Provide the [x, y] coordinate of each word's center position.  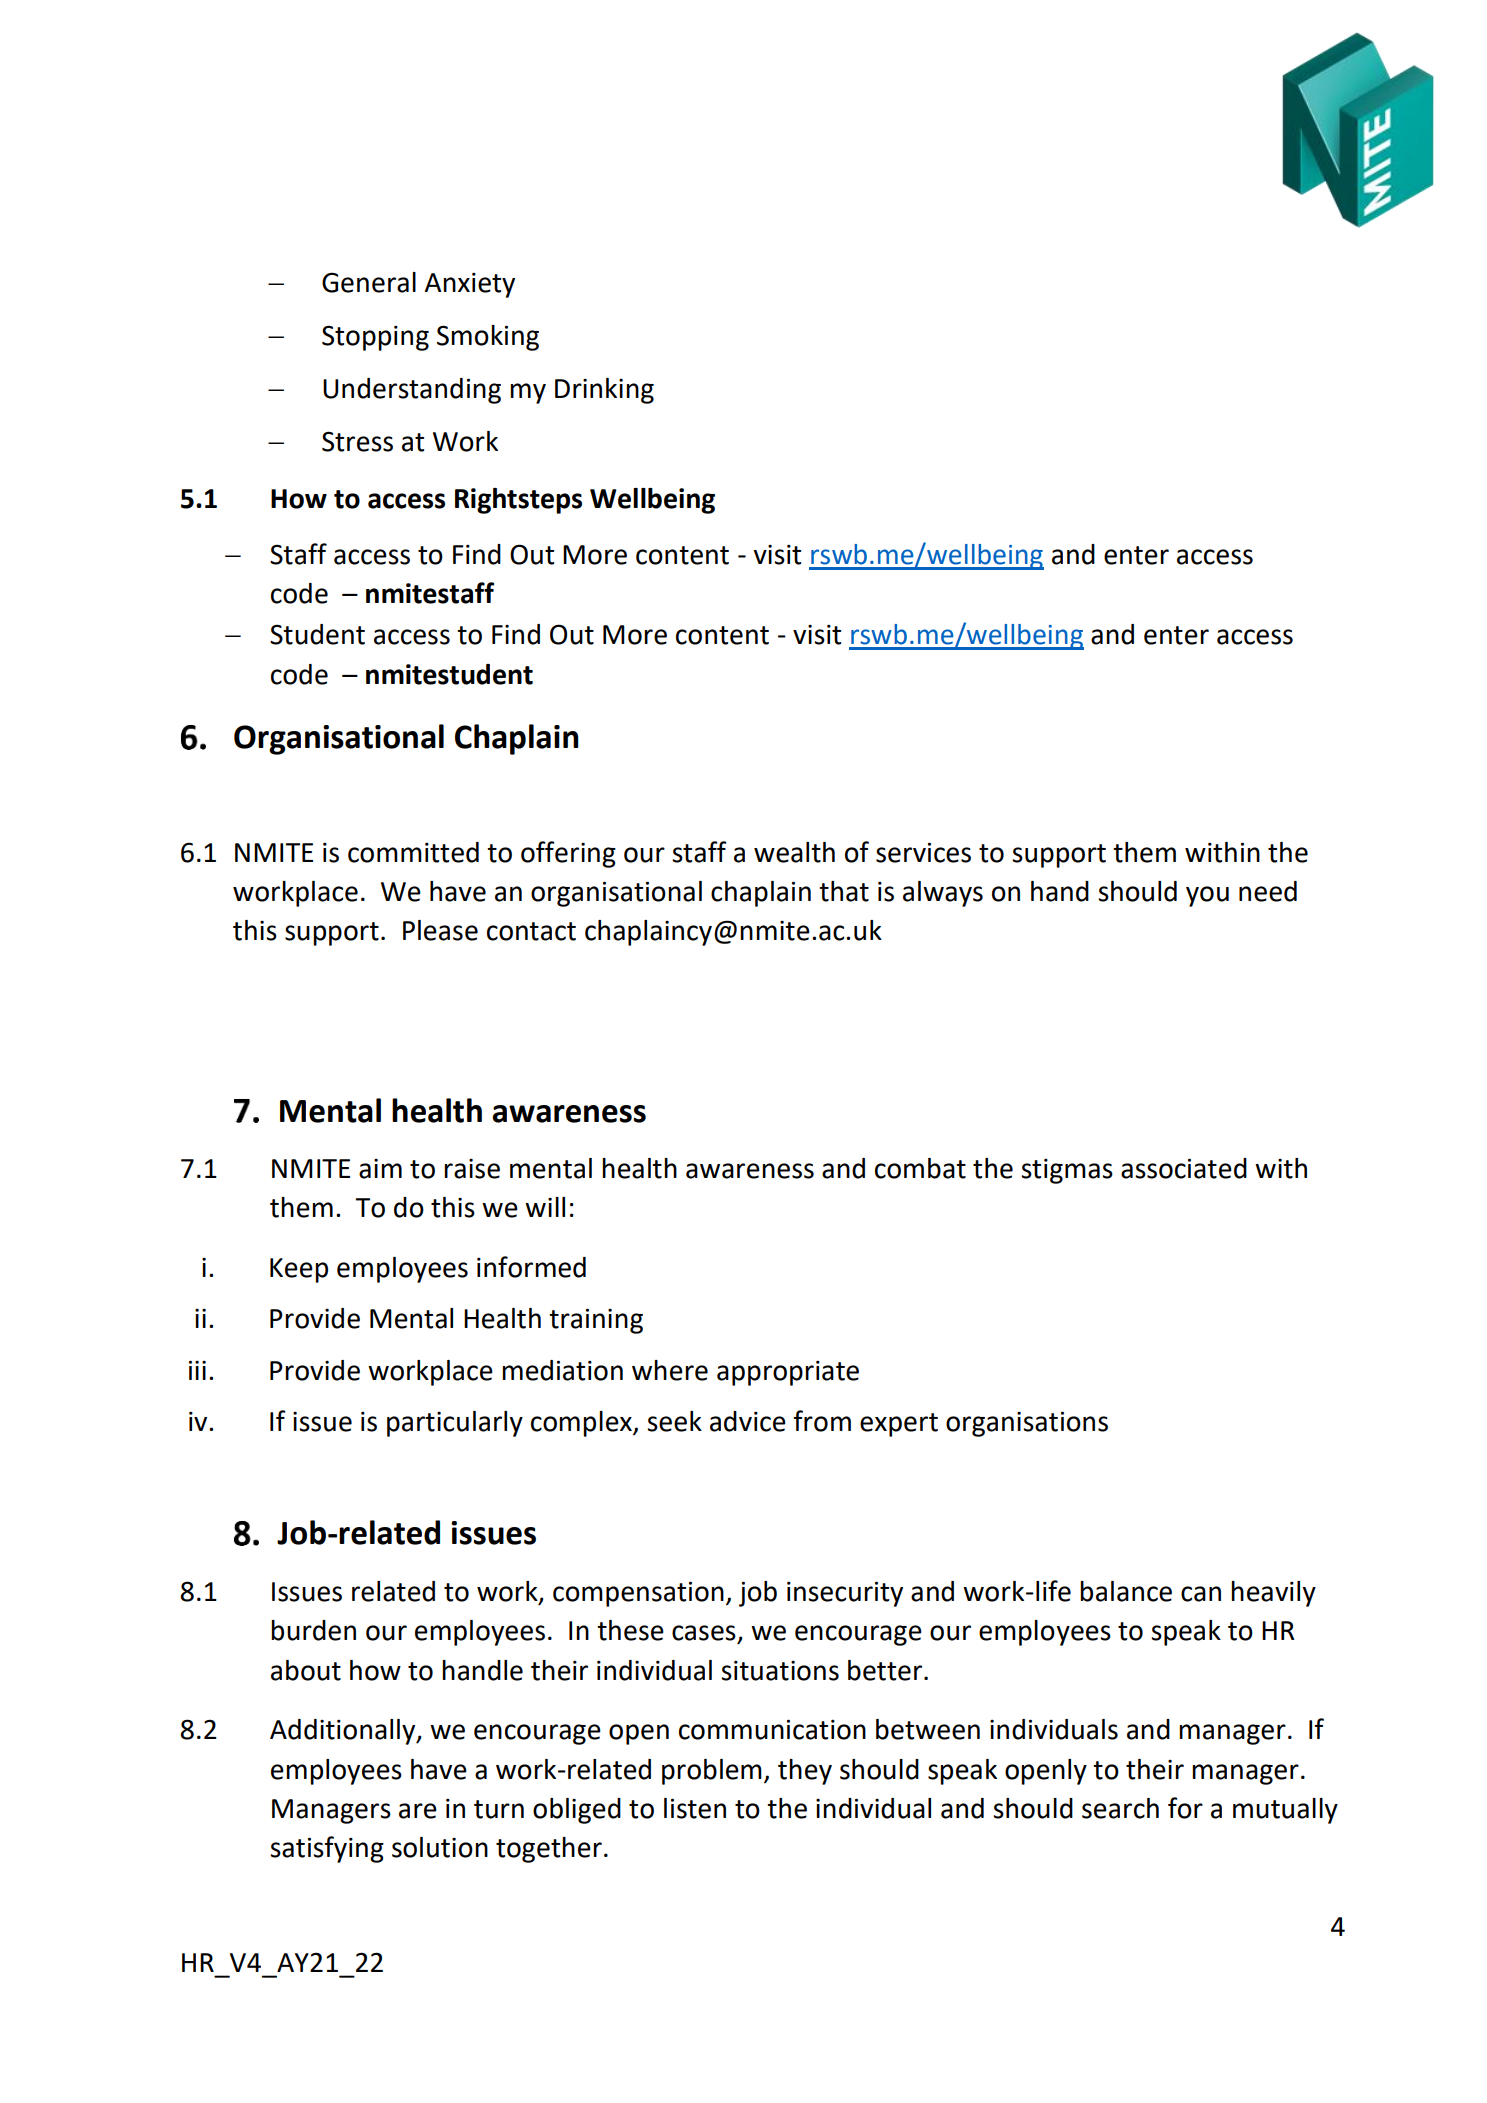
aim [380, 1169]
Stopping [375, 338]
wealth [794, 852]
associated [1184, 1168]
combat [920, 1168]
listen [695, 1808]
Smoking [488, 338]
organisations [1027, 1424]
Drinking [604, 391]
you [1207, 896]
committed [413, 852]
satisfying [327, 1849]
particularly [455, 1424]
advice [748, 1421]
